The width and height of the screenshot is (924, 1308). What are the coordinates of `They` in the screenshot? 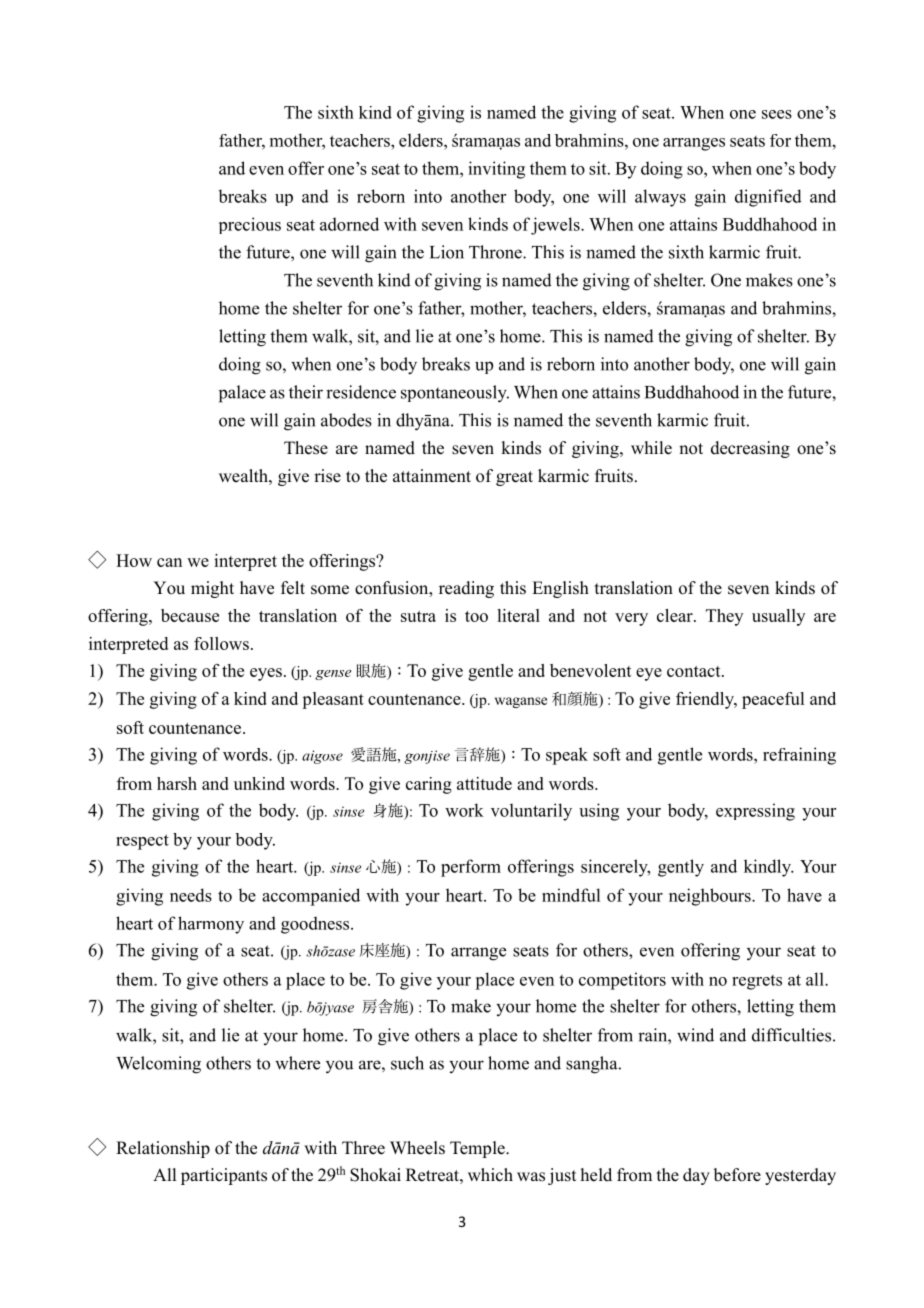 It's located at (724, 617).
